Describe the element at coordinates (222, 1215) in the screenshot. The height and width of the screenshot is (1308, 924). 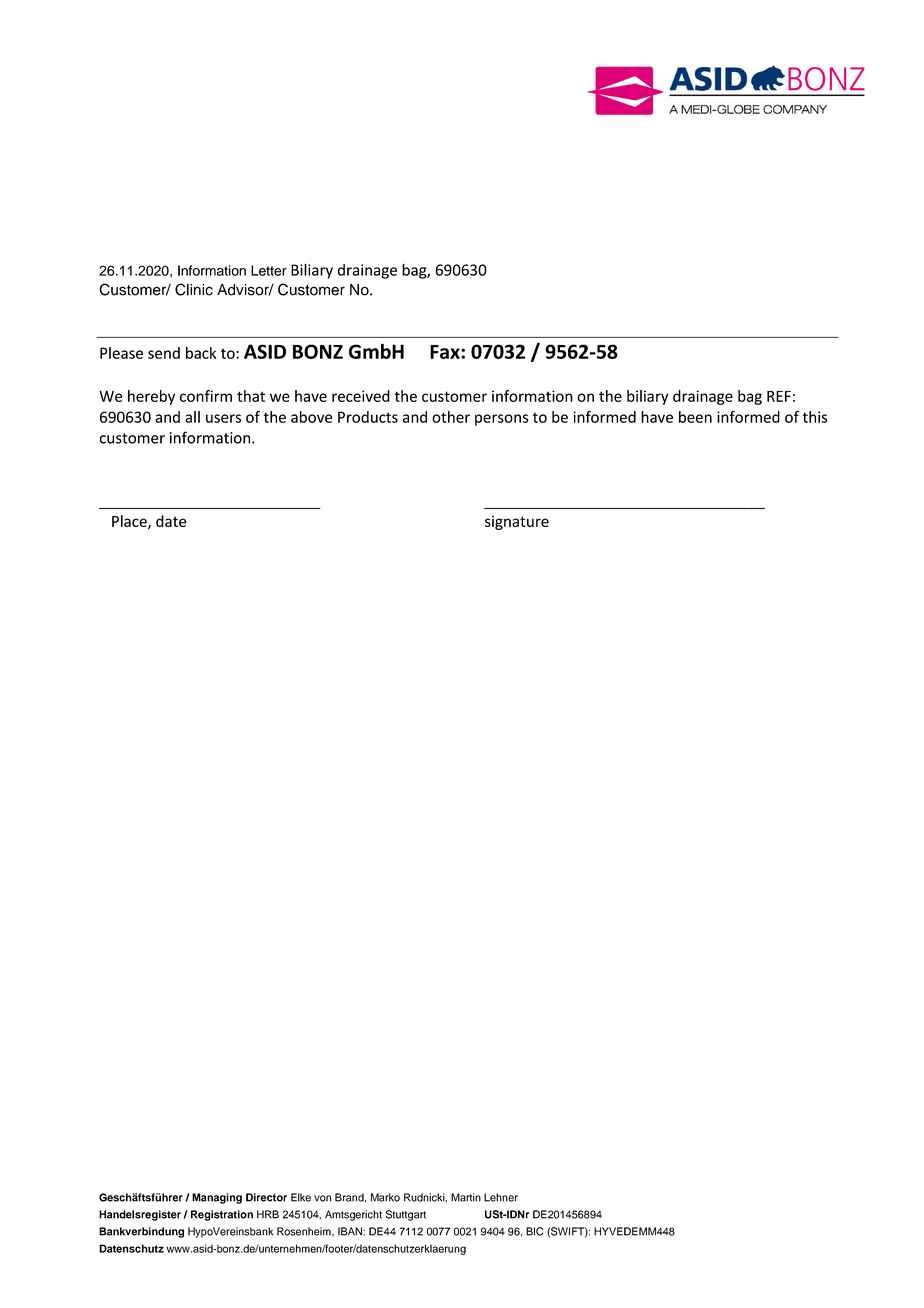
I see `Registration` at that location.
